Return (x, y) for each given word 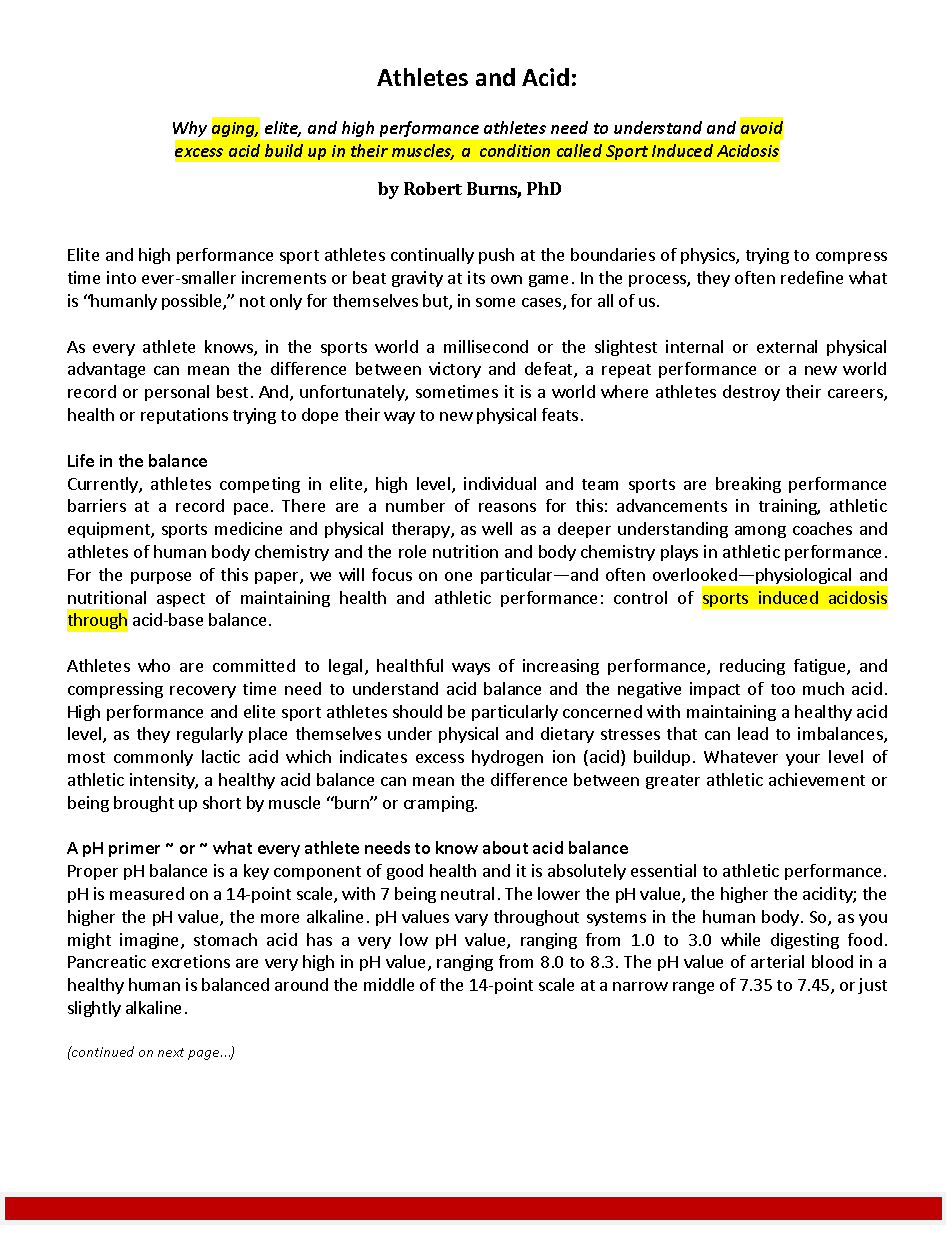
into (121, 277)
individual (500, 483)
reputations (184, 416)
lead (753, 733)
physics (709, 256)
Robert (433, 188)
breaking (748, 485)
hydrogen (507, 758)
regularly (210, 735)
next (171, 1052)
